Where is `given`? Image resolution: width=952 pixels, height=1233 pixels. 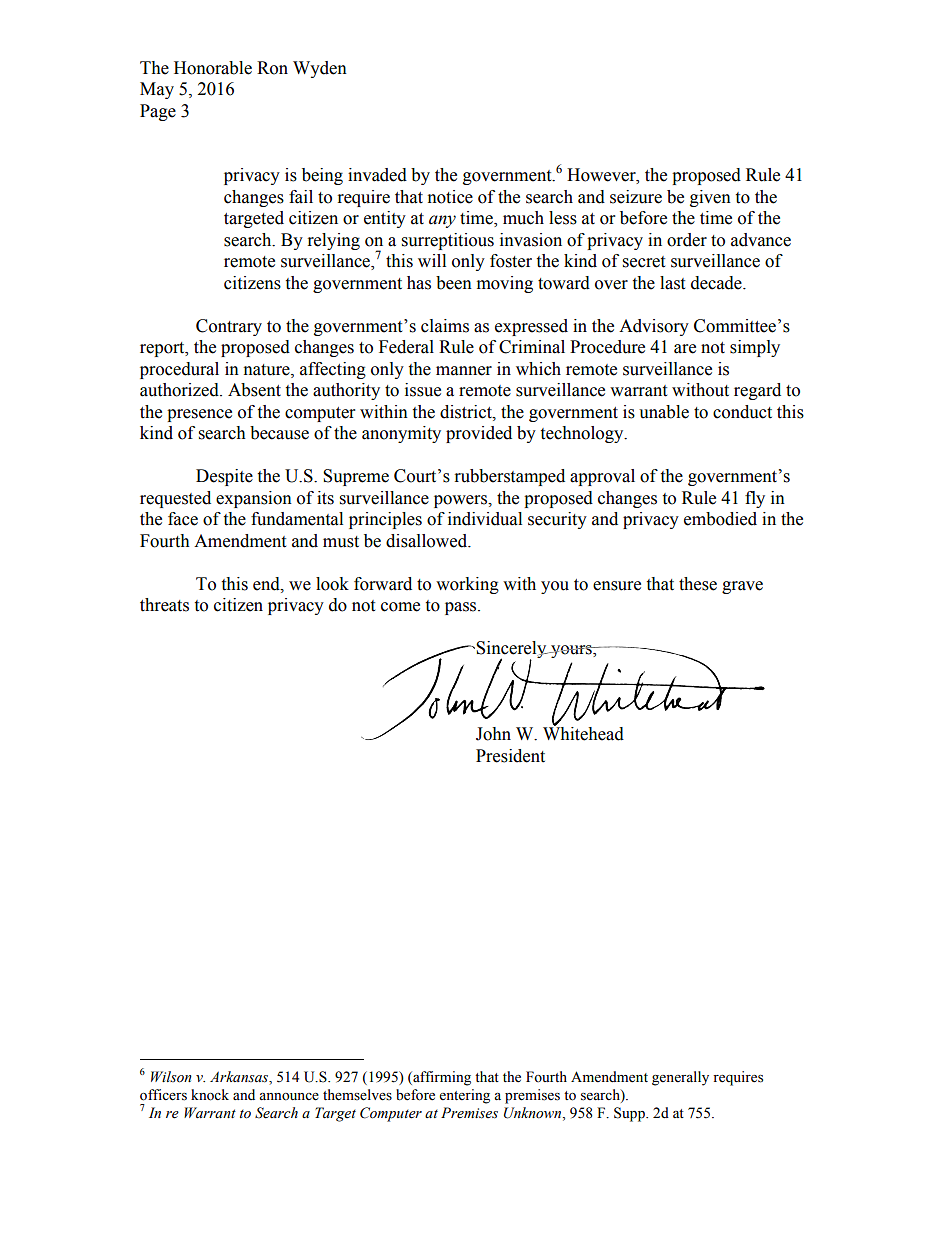
given is located at coordinates (710, 198).
